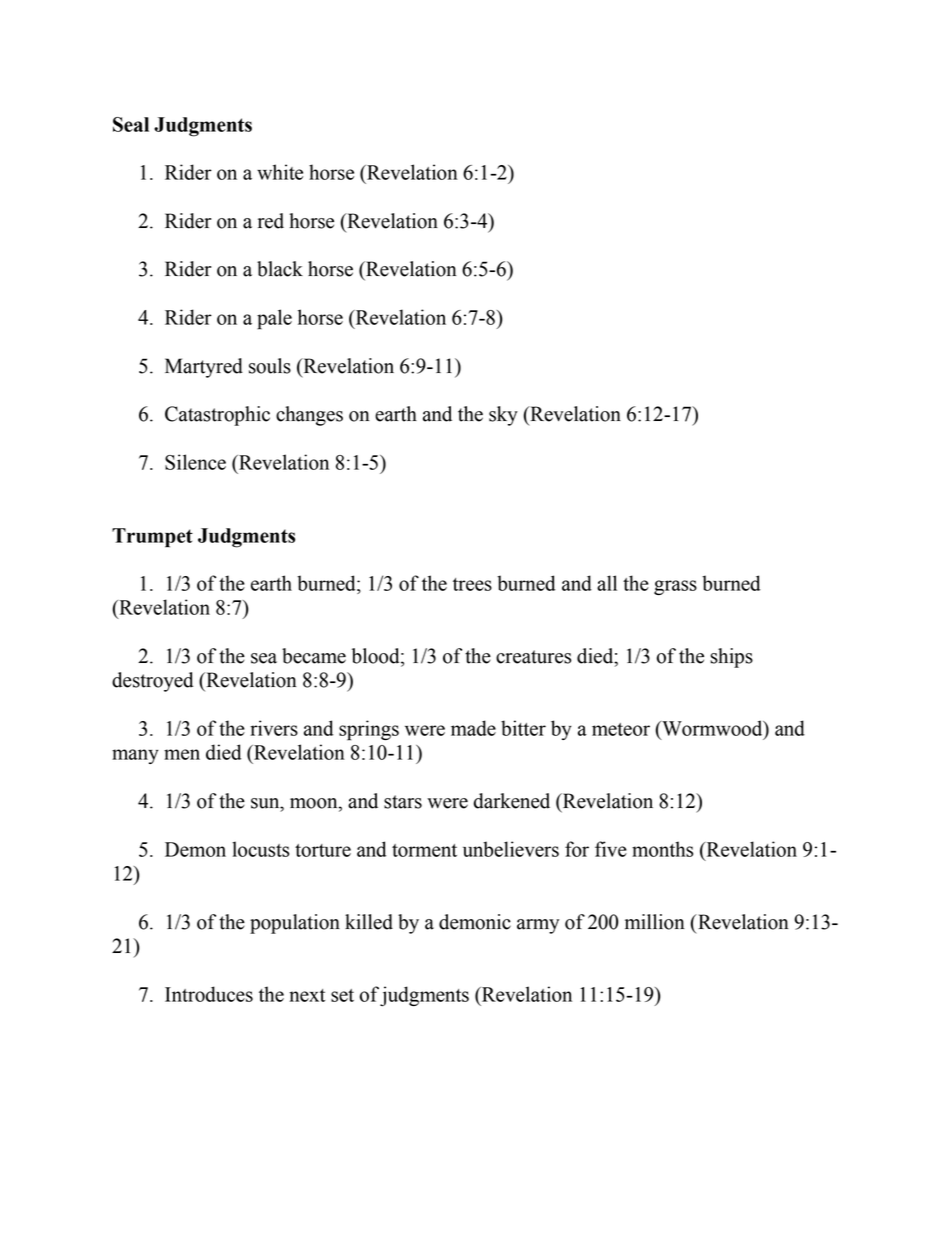  What do you see at coordinates (655, 922) in the screenshot?
I see `million` at bounding box center [655, 922].
